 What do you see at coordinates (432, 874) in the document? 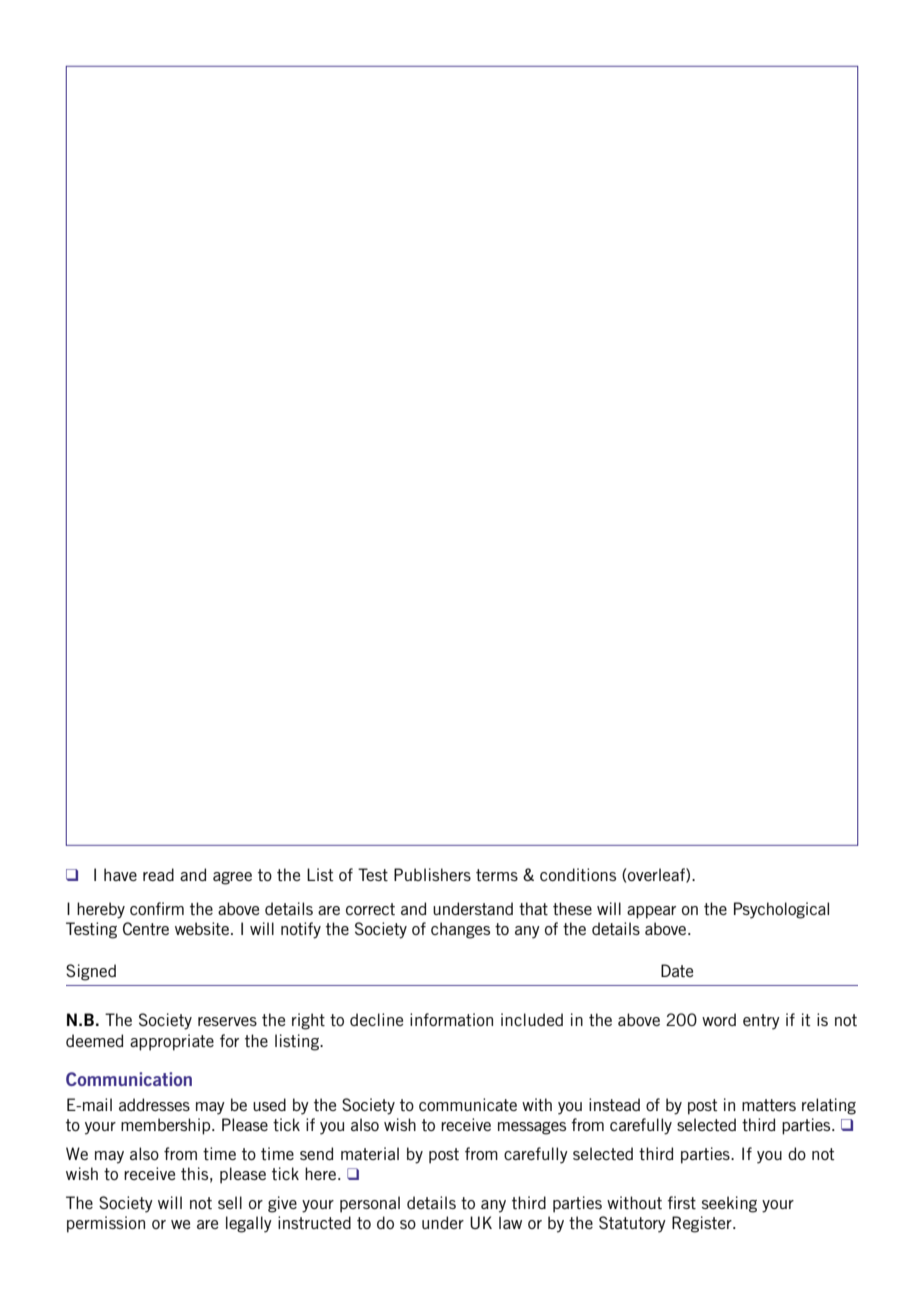
I see `Publishers` at bounding box center [432, 874].
